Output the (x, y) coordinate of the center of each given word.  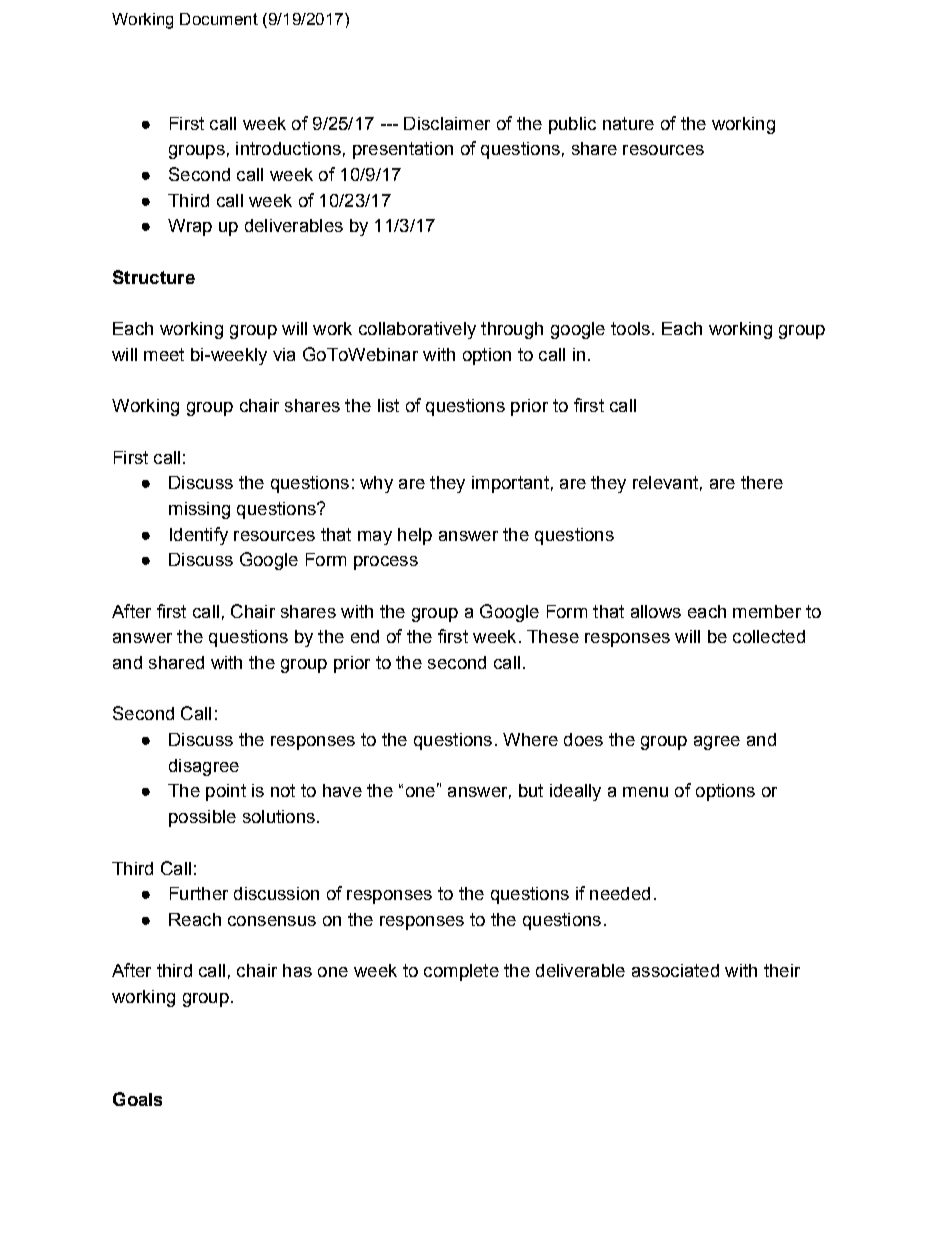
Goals (137, 1099)
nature (628, 123)
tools (630, 328)
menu (645, 792)
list (388, 405)
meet (164, 354)
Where (530, 739)
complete (461, 972)
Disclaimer (447, 123)
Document (219, 19)
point (226, 792)
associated (675, 970)
